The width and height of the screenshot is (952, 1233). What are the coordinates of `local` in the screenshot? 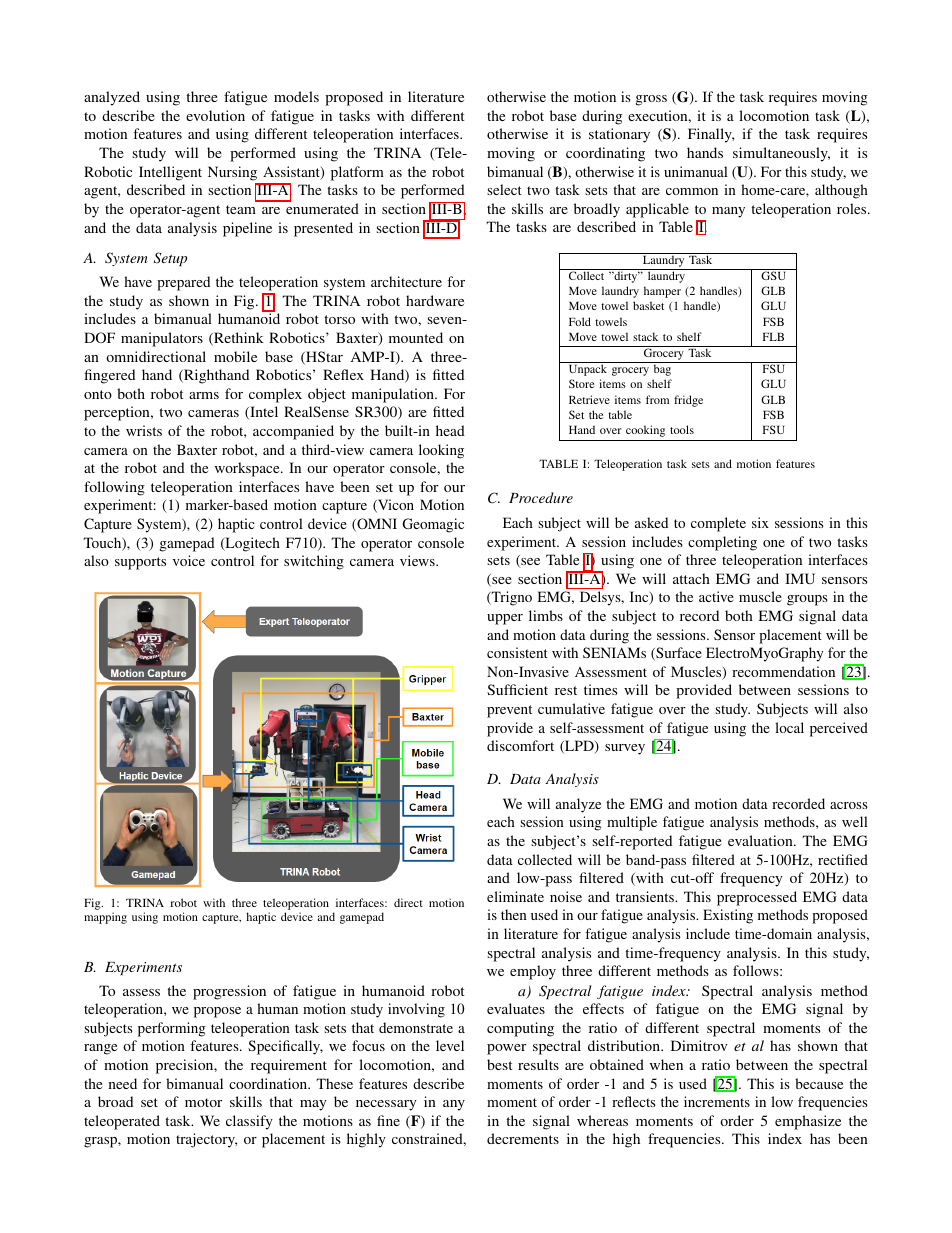 It's located at (789, 727).
